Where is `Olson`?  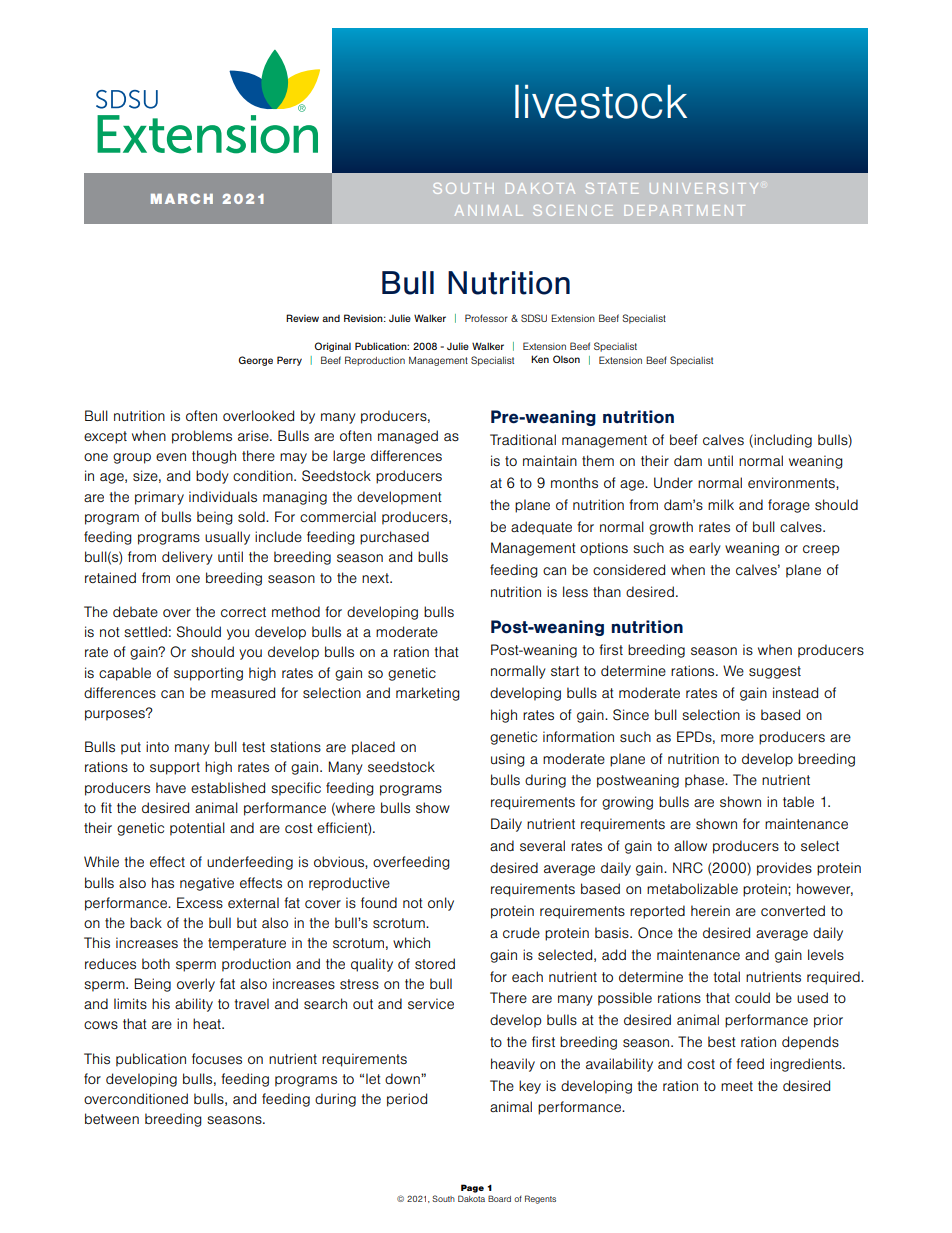
Olson is located at coordinates (566, 359).
